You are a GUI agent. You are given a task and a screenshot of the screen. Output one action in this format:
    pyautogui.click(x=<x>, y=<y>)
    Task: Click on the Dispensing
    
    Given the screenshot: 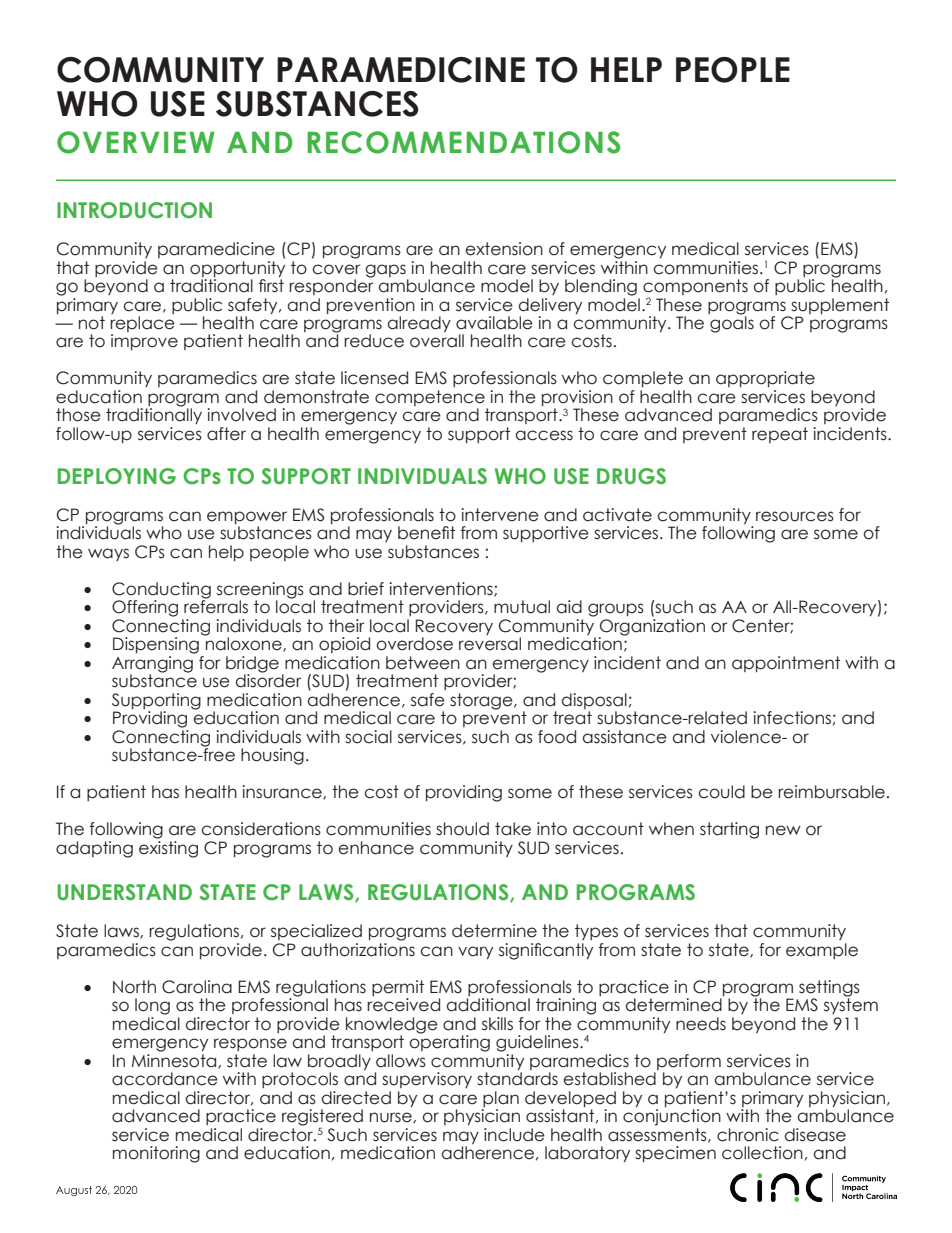 What is the action you would take?
    pyautogui.click(x=156, y=645)
